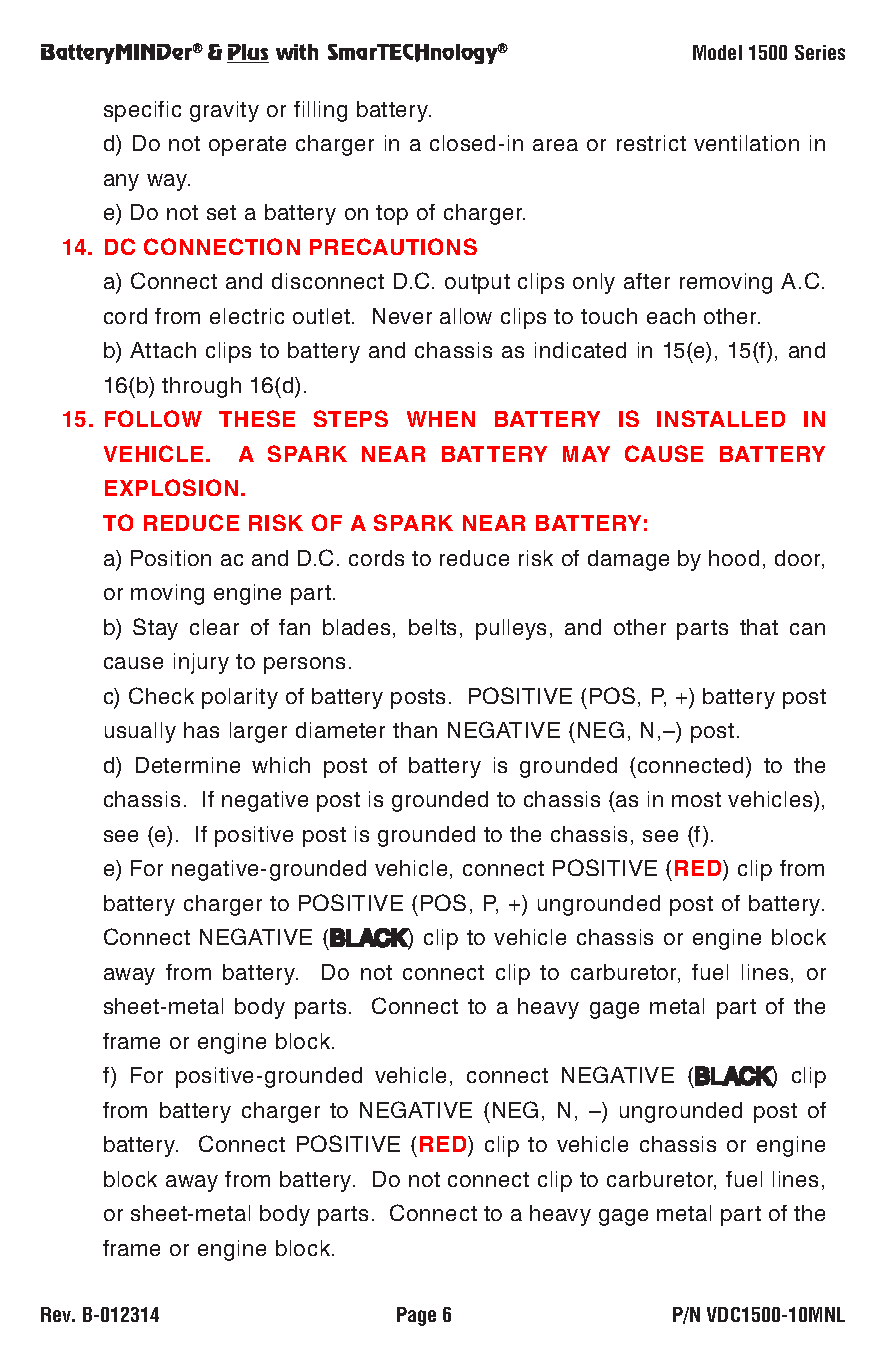 This screenshot has height=1372, width=887. What do you see at coordinates (142, 111) in the screenshot?
I see `specific` at bounding box center [142, 111].
